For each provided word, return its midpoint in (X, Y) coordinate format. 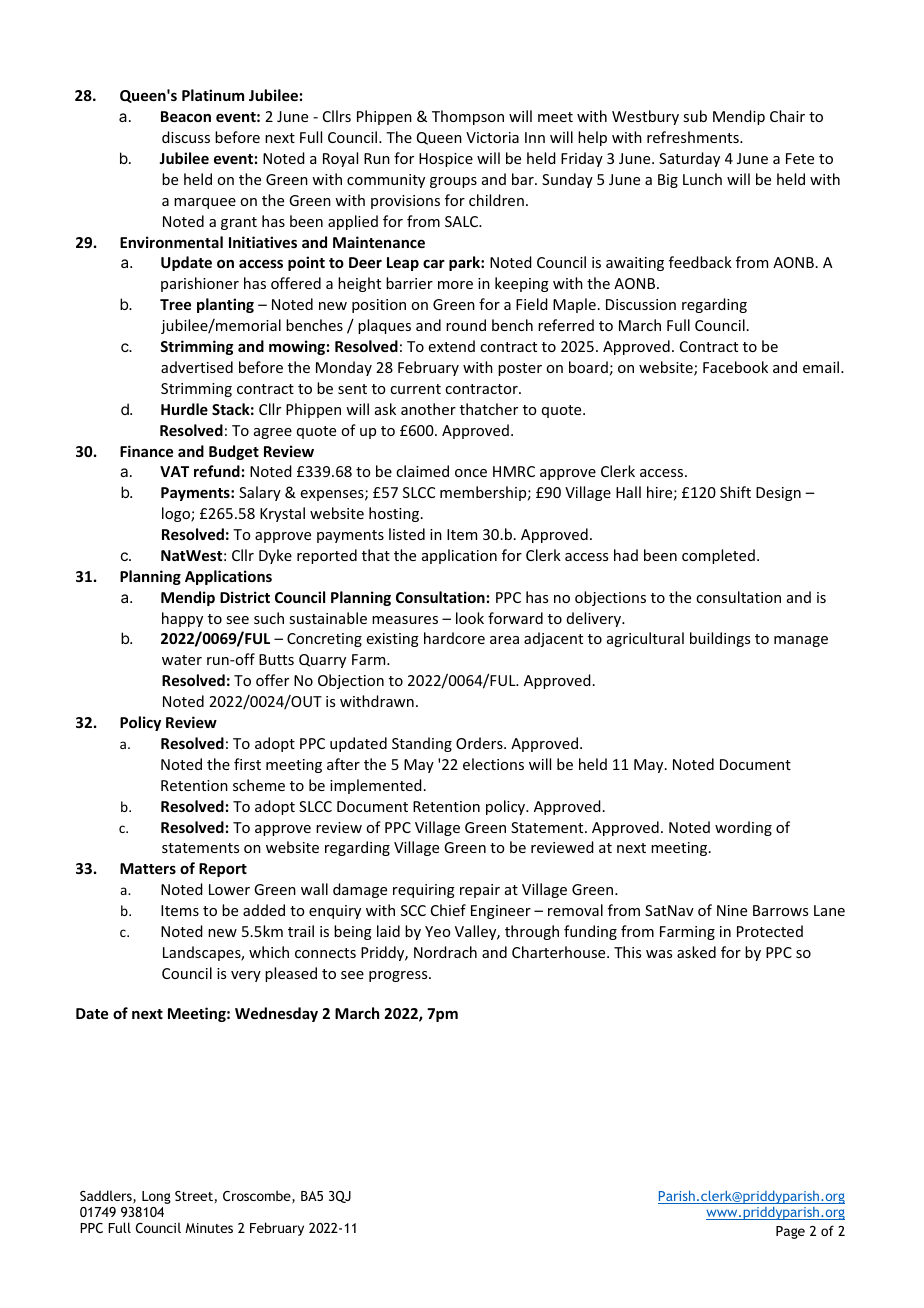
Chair (787, 116)
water (182, 660)
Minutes (209, 1228)
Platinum (213, 95)
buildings (720, 639)
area (504, 640)
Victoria (492, 137)
